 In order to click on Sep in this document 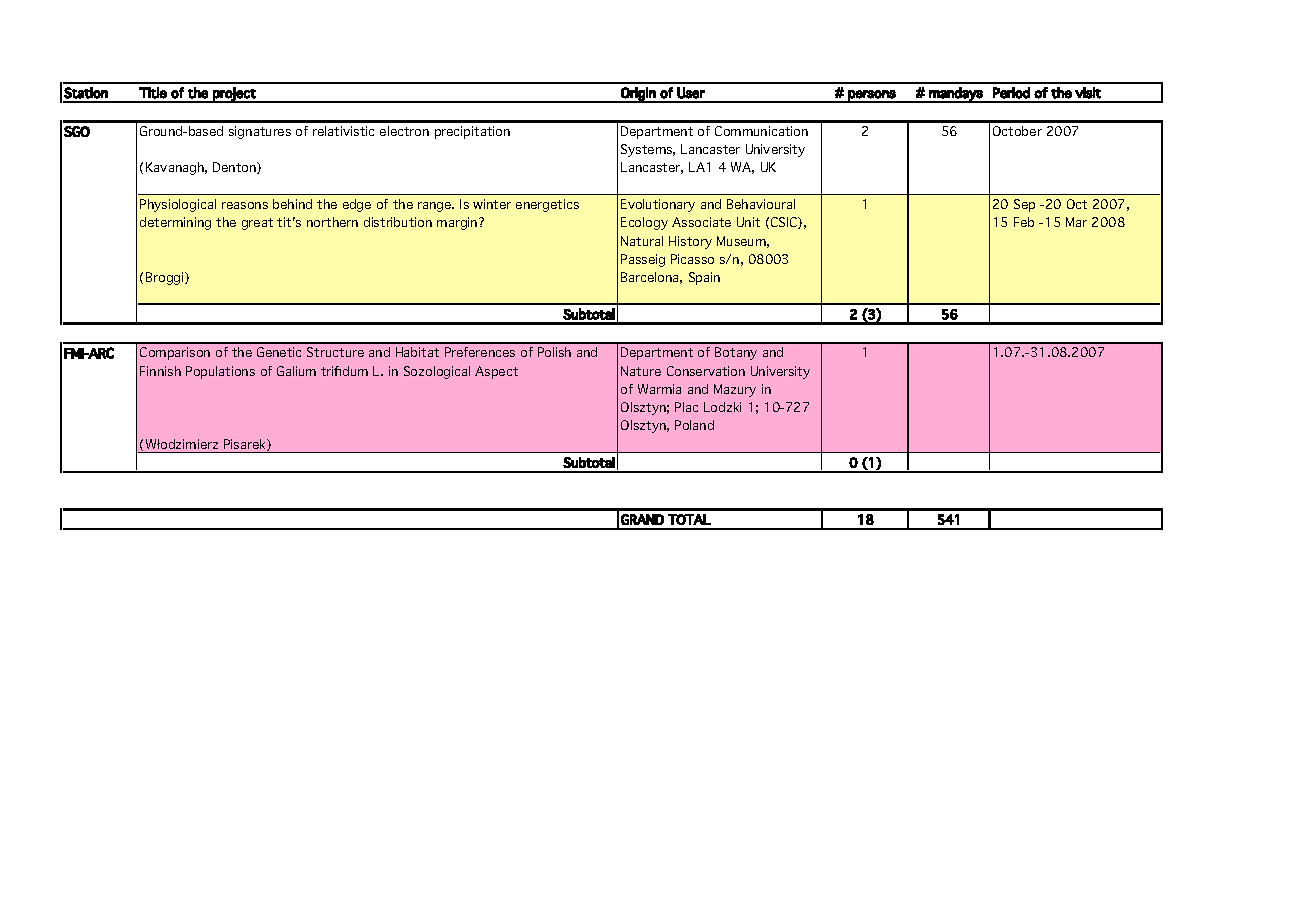, I will do `click(1024, 205)`.
